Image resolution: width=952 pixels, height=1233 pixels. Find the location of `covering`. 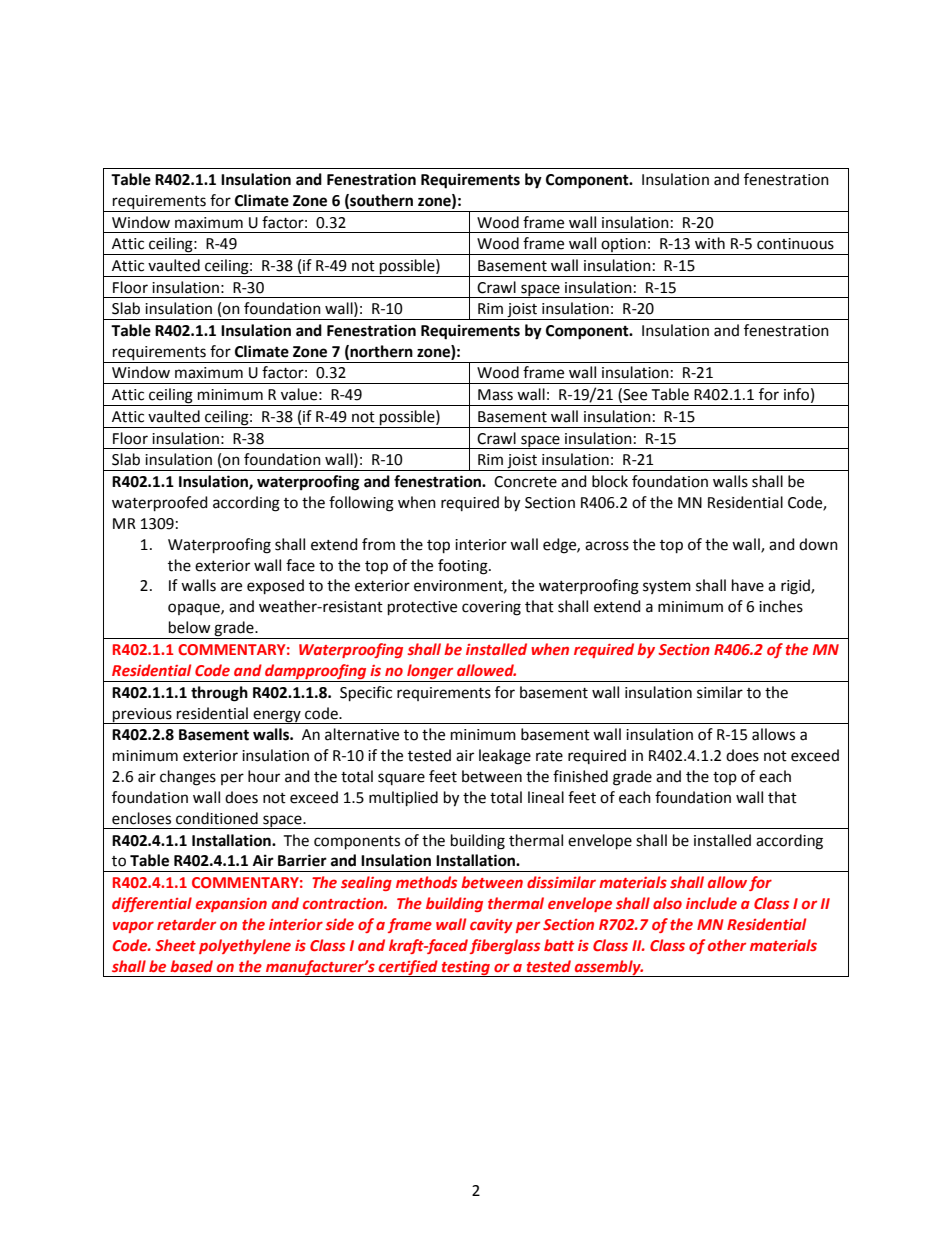

covering is located at coordinates (491, 608).
